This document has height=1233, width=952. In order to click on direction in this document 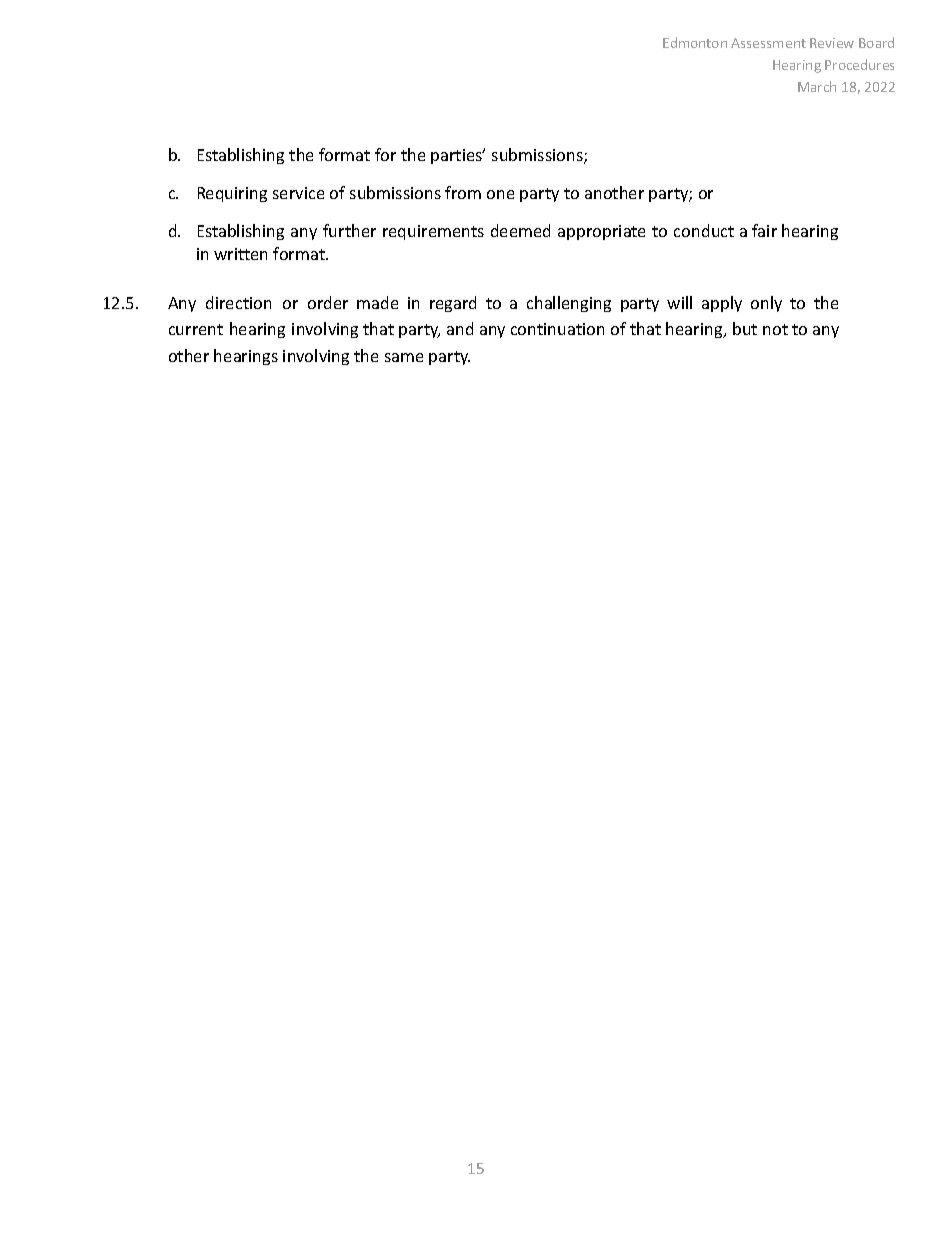, I will do `click(238, 302)`.
